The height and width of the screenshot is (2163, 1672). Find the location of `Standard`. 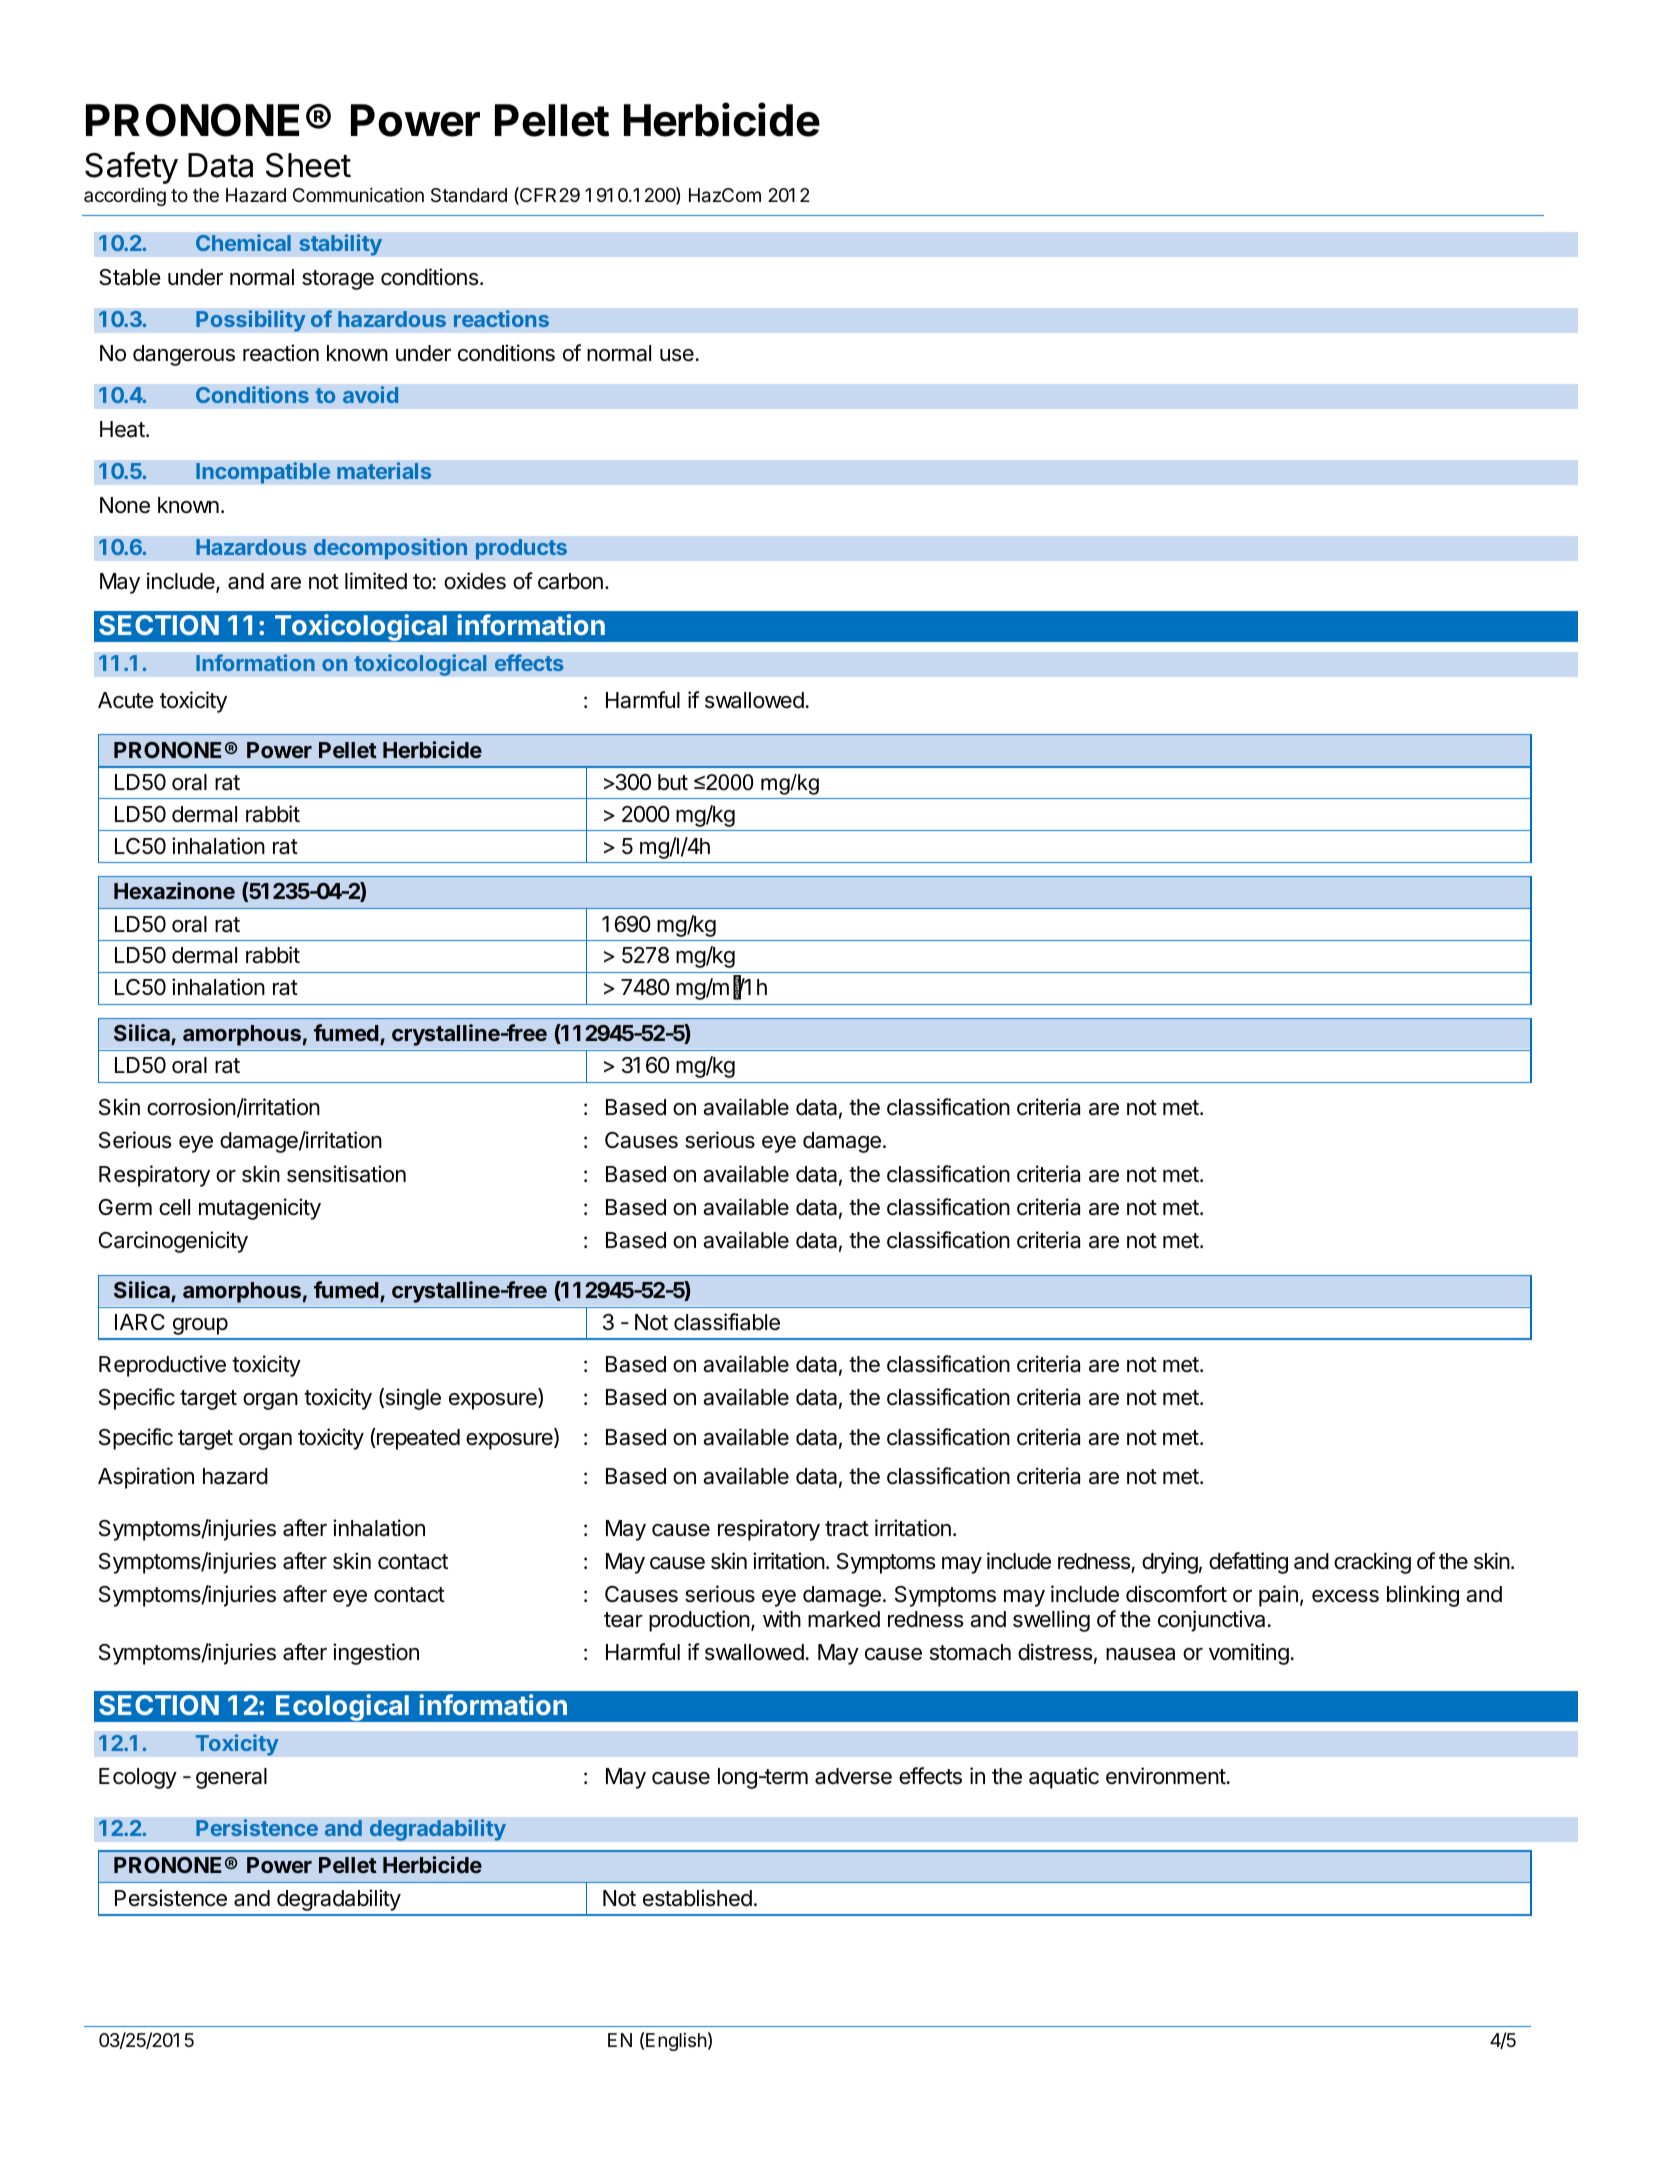

Standard is located at coordinates (469, 195).
